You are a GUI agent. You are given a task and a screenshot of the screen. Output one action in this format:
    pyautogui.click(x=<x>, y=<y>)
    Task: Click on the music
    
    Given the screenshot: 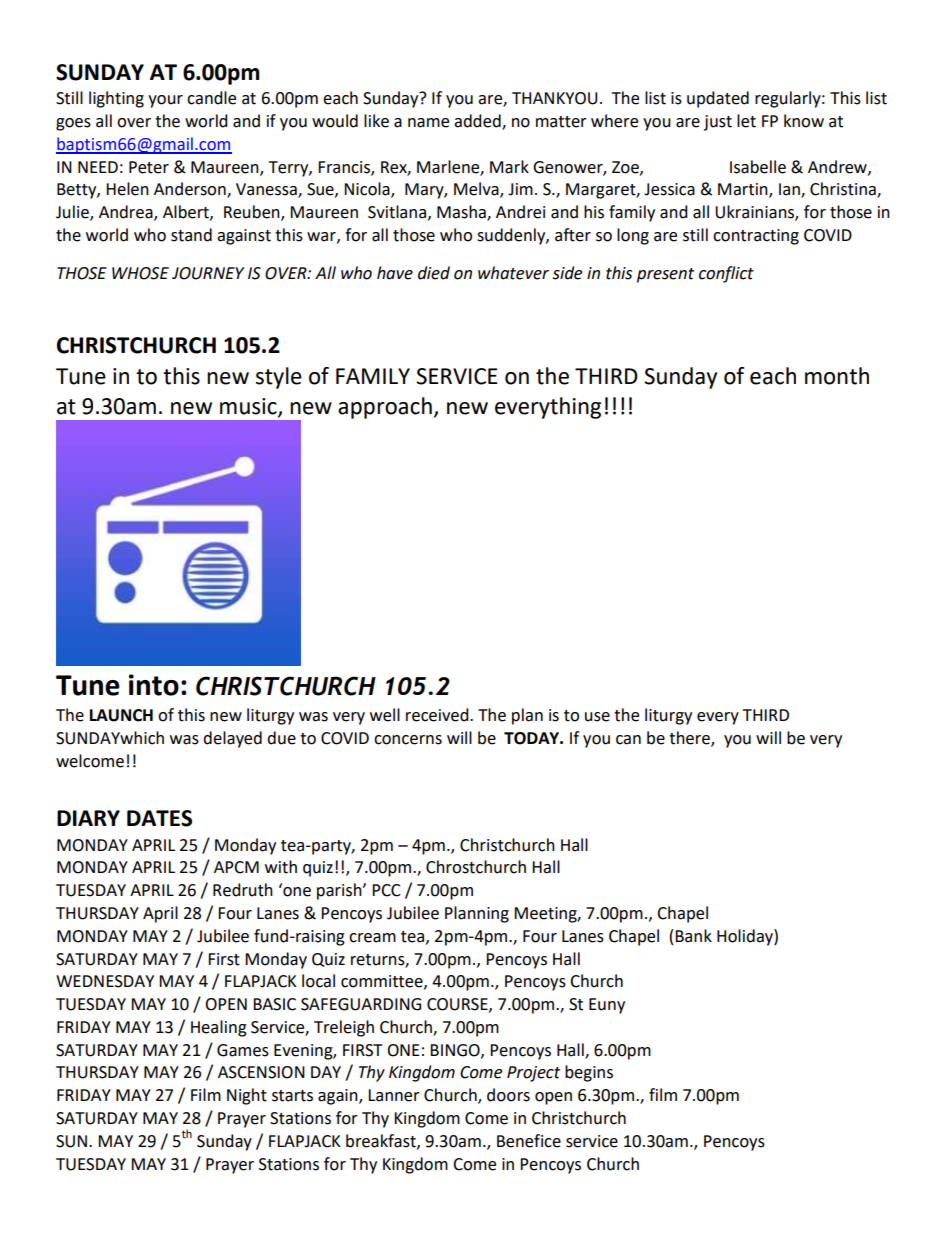 What is the action you would take?
    pyautogui.click(x=249, y=407)
